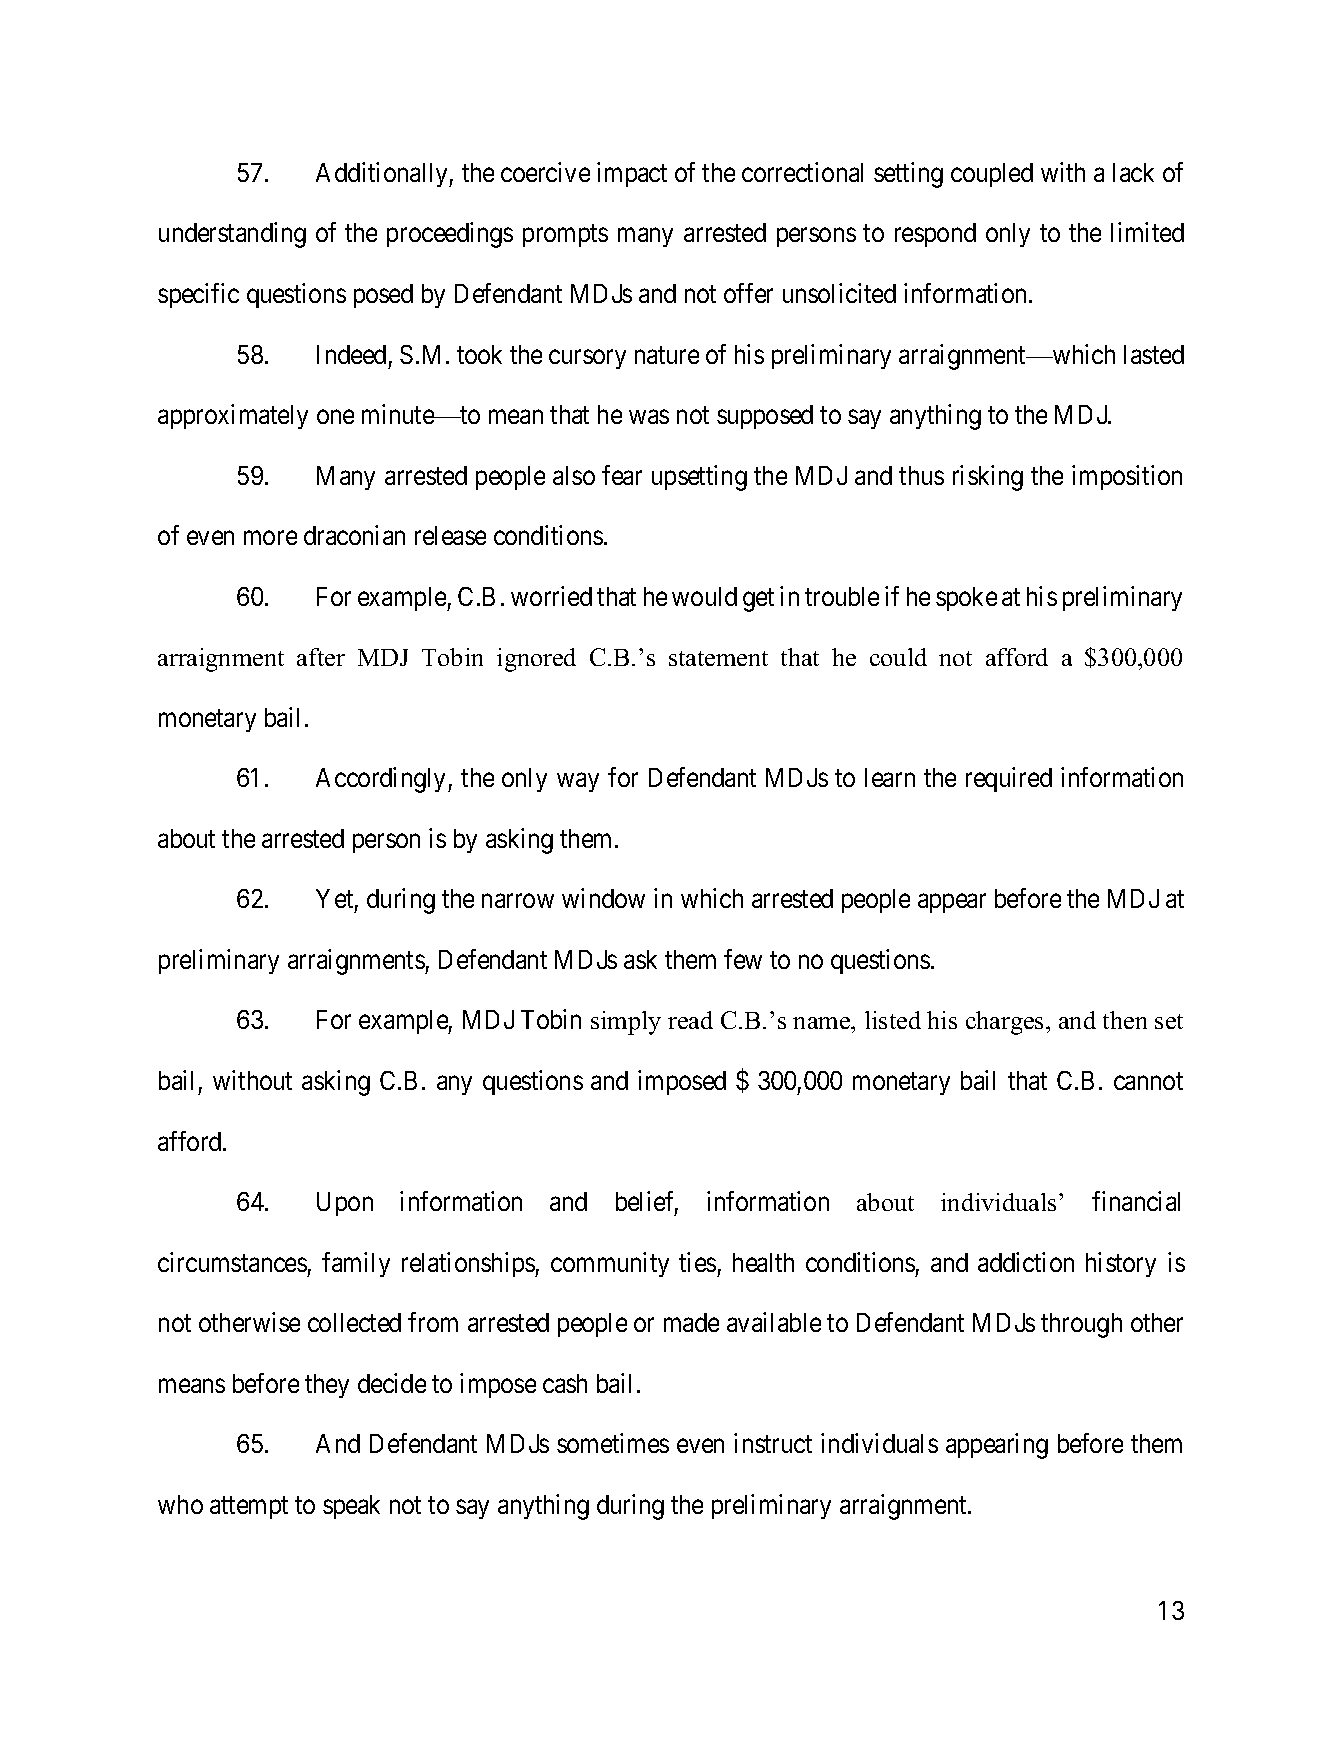 This image has height=1737, width=1342. Describe the element at coordinates (321, 657) in the image. I see `after` at that location.
